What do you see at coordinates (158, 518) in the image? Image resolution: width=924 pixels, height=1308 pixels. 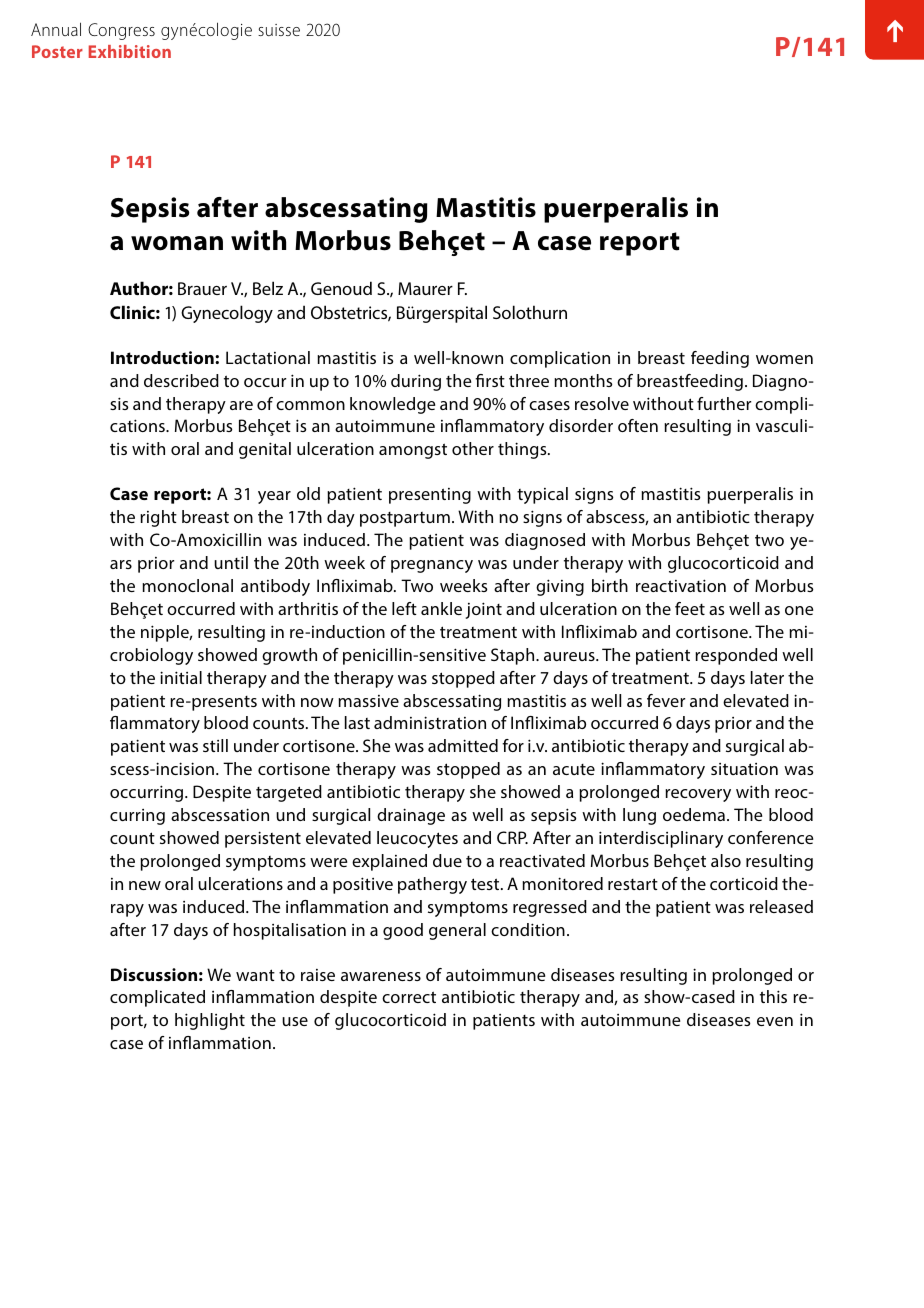 I see `right` at bounding box center [158, 518].
